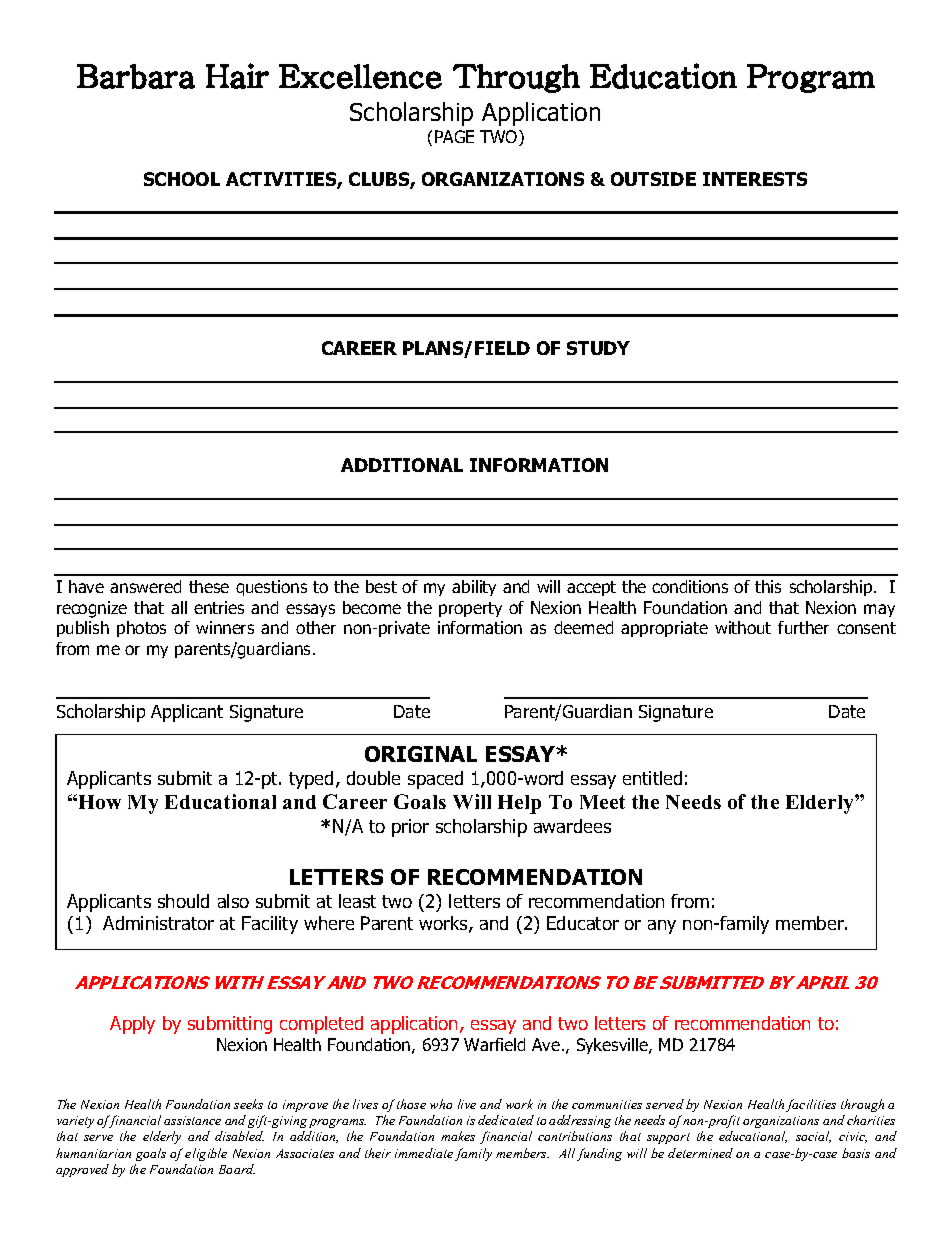 Image resolution: width=952 pixels, height=1233 pixels. What do you see at coordinates (653, 179) in the screenshot?
I see `OUTSIDE` at bounding box center [653, 179].
